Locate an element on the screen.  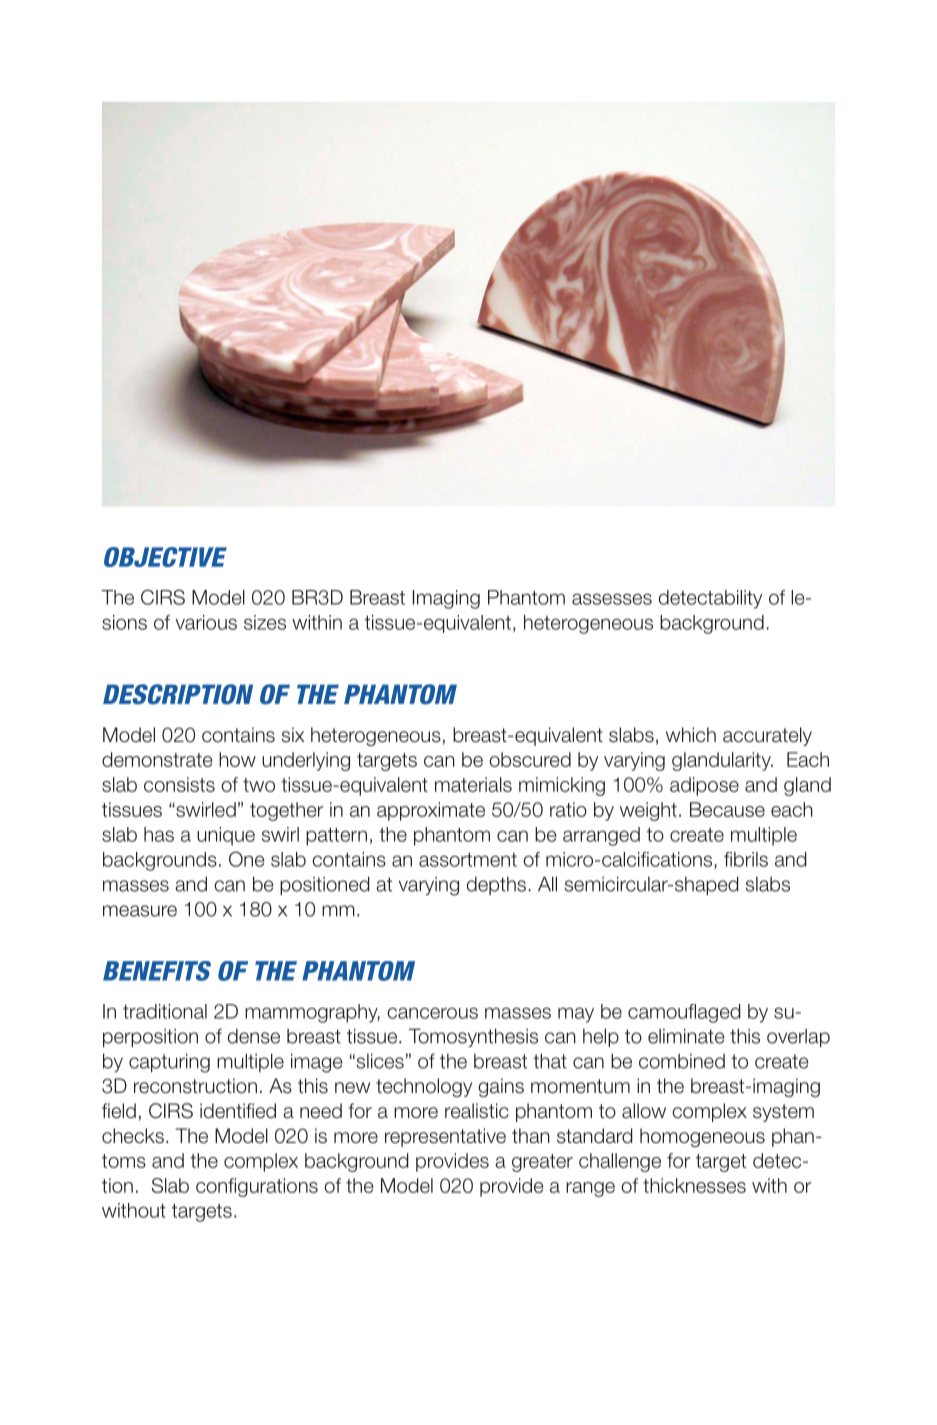
OBJECTIVE is located at coordinates (165, 557).
